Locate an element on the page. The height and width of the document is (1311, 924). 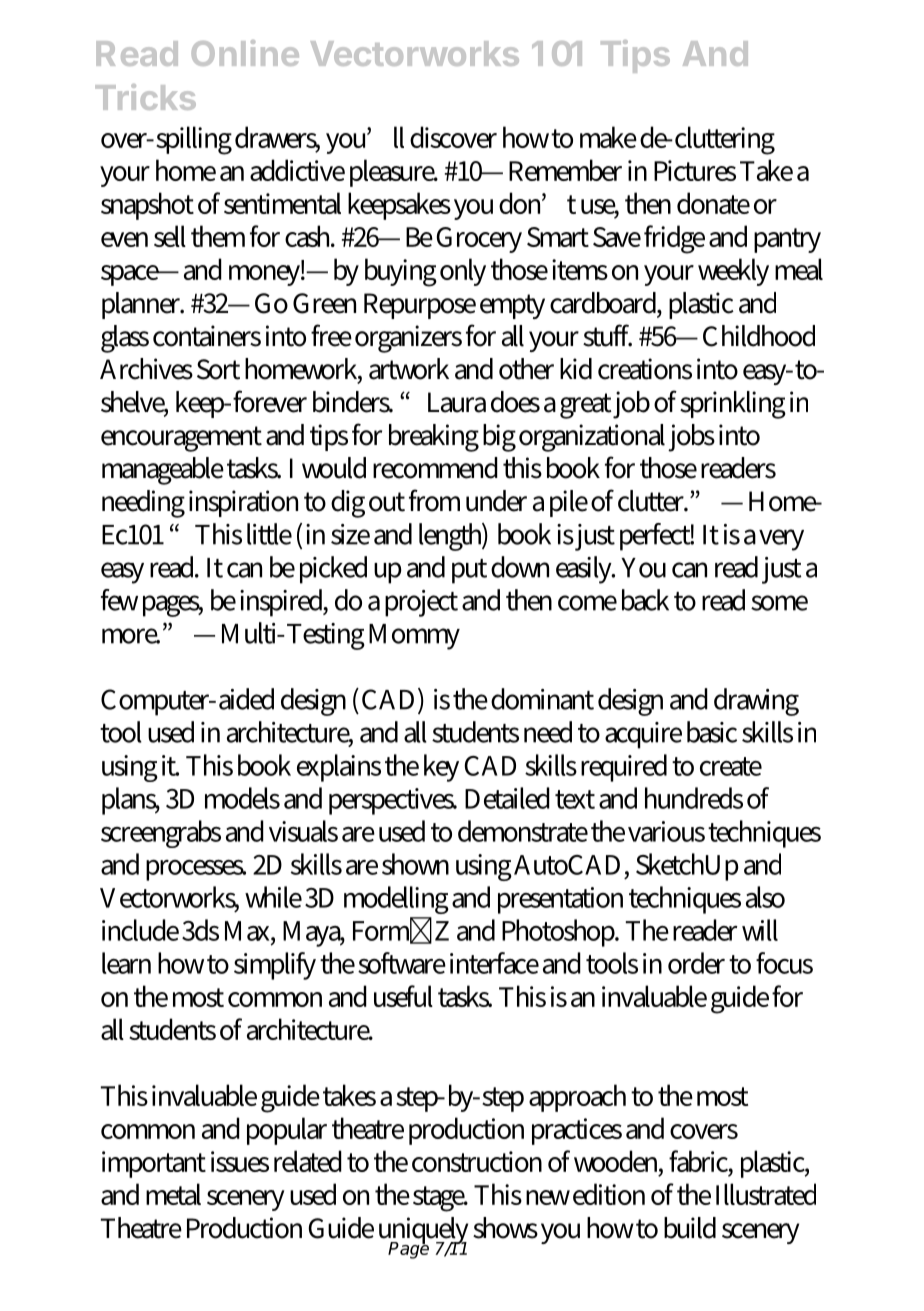
Mommy is located at coordinates (414, 637).
